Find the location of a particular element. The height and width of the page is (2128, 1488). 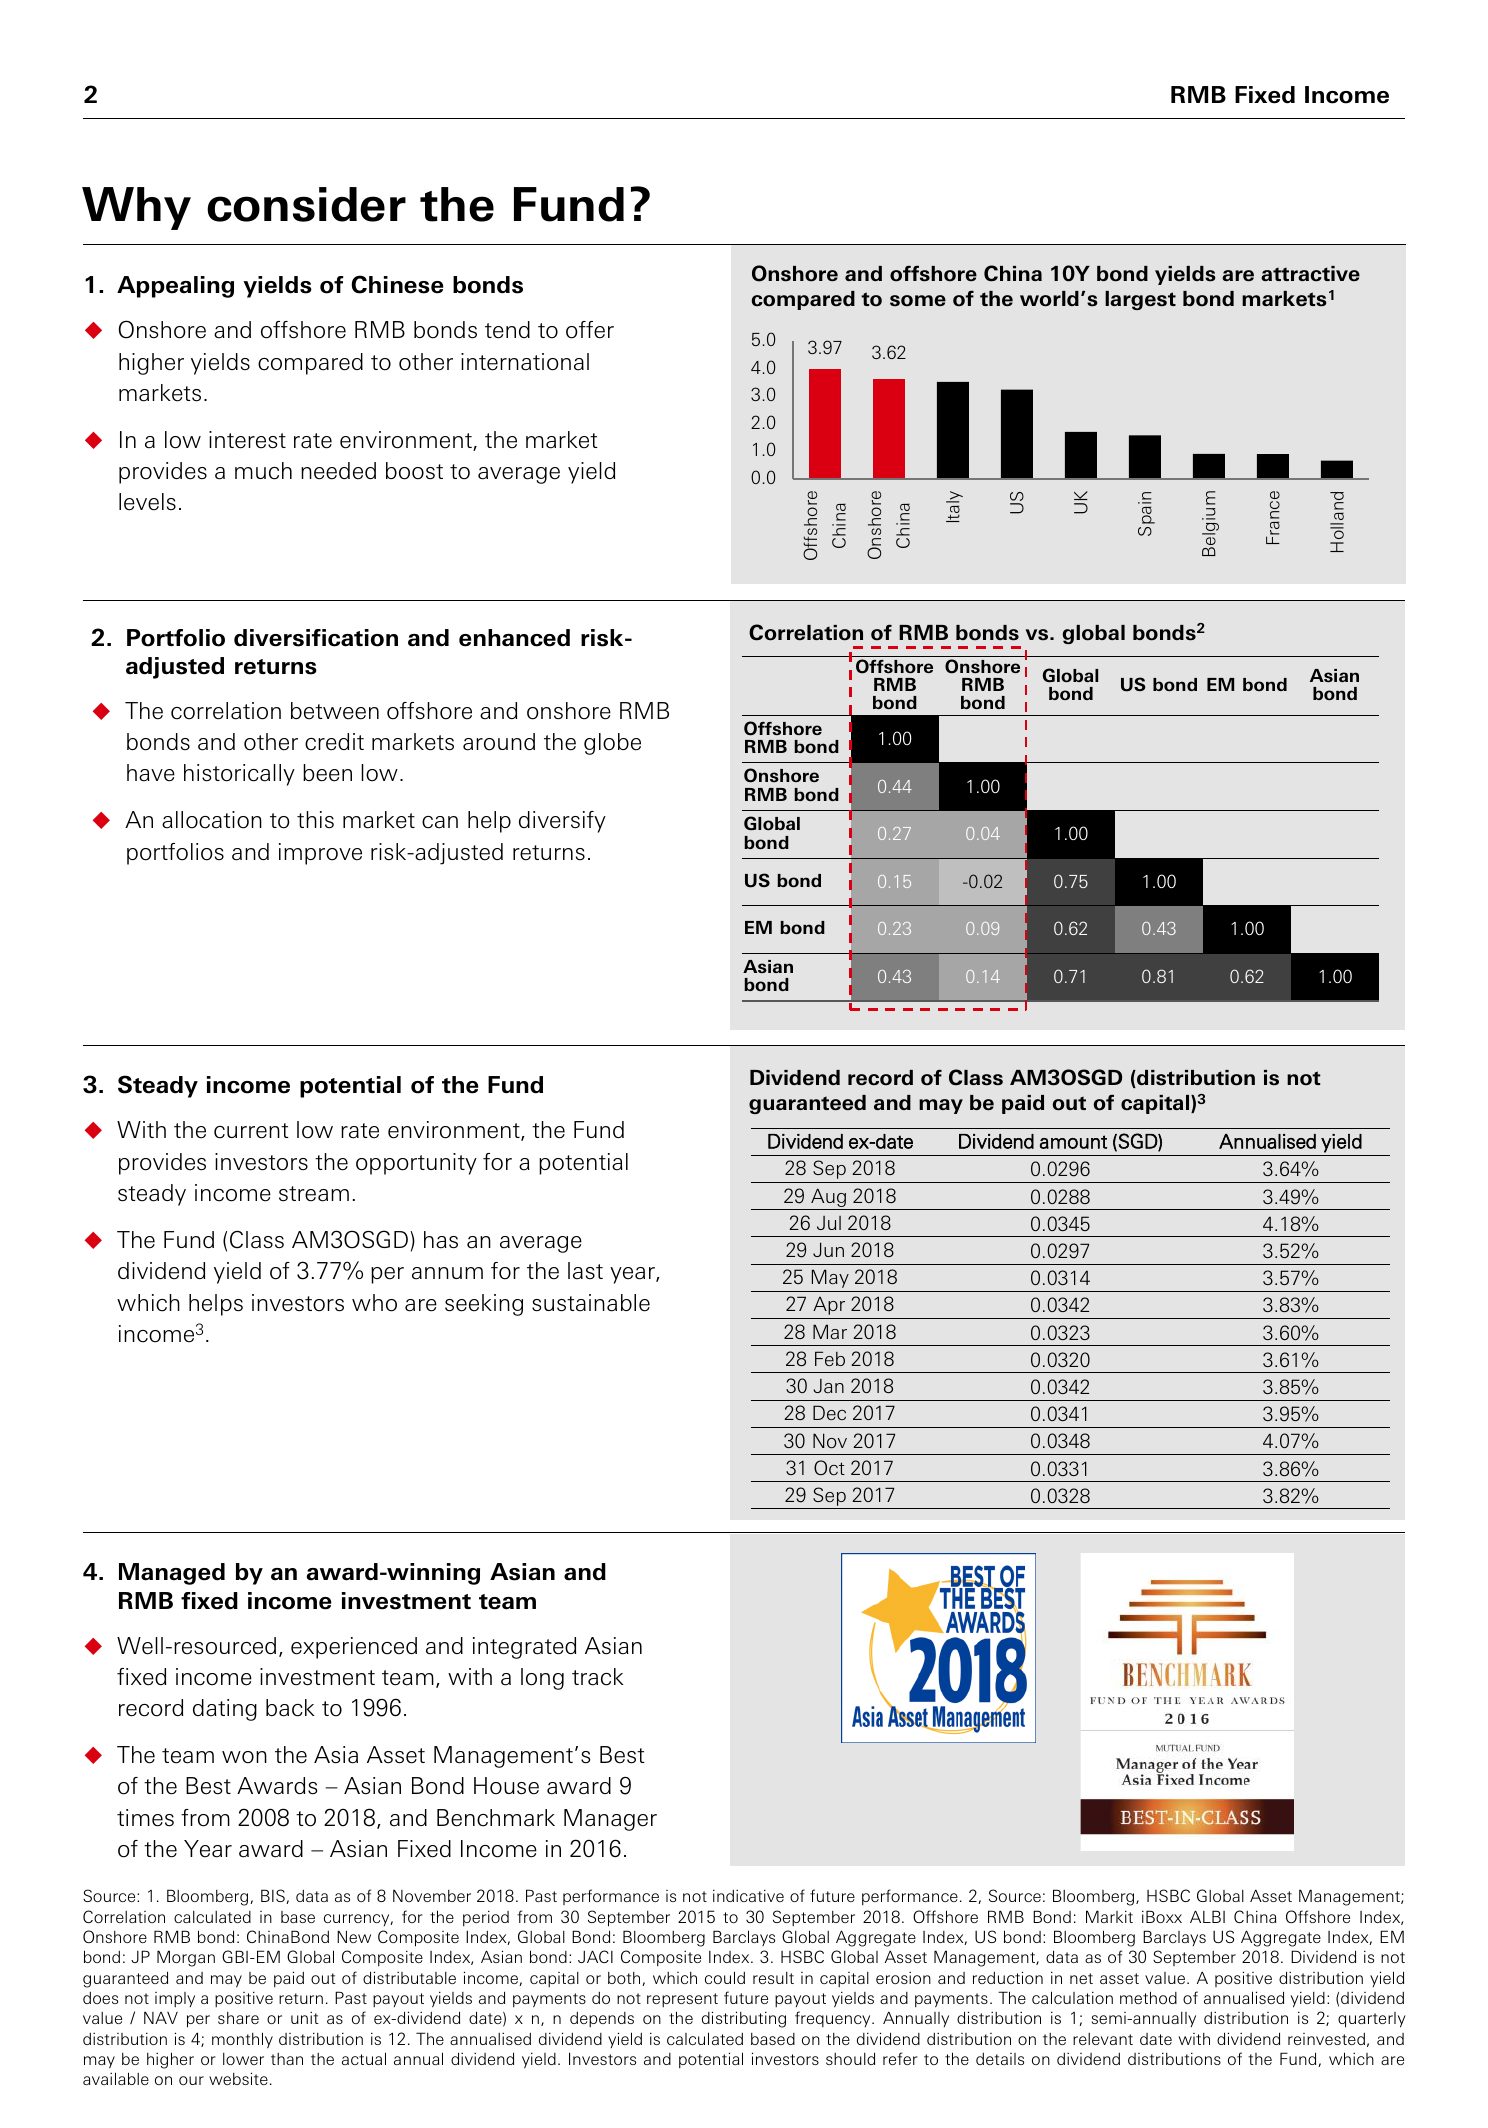

attractive is located at coordinates (1310, 274).
